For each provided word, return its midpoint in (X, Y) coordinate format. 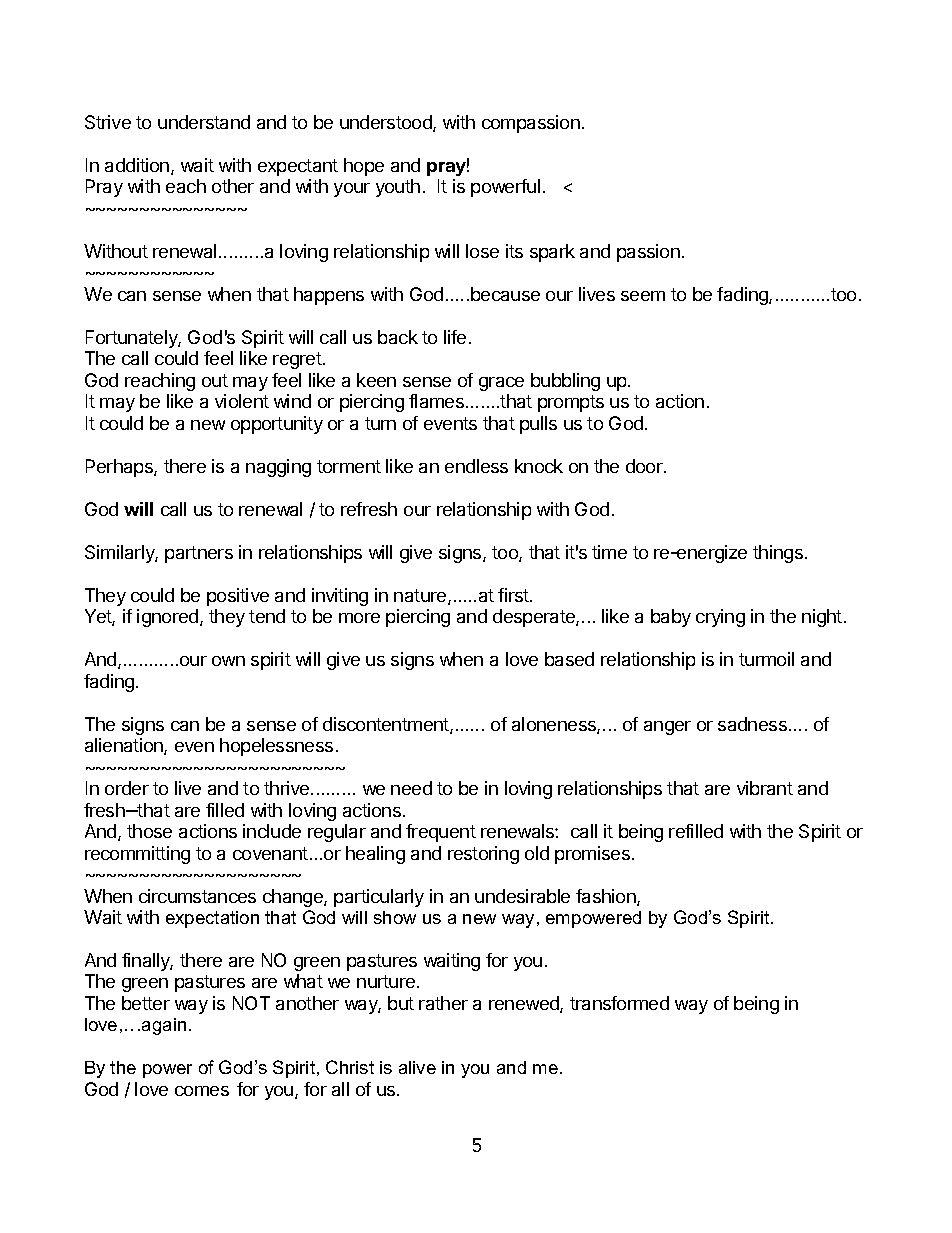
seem (643, 296)
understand (204, 122)
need (411, 788)
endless (476, 466)
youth (398, 188)
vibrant (765, 788)
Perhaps (120, 468)
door (645, 466)
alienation (125, 746)
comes (202, 1091)
